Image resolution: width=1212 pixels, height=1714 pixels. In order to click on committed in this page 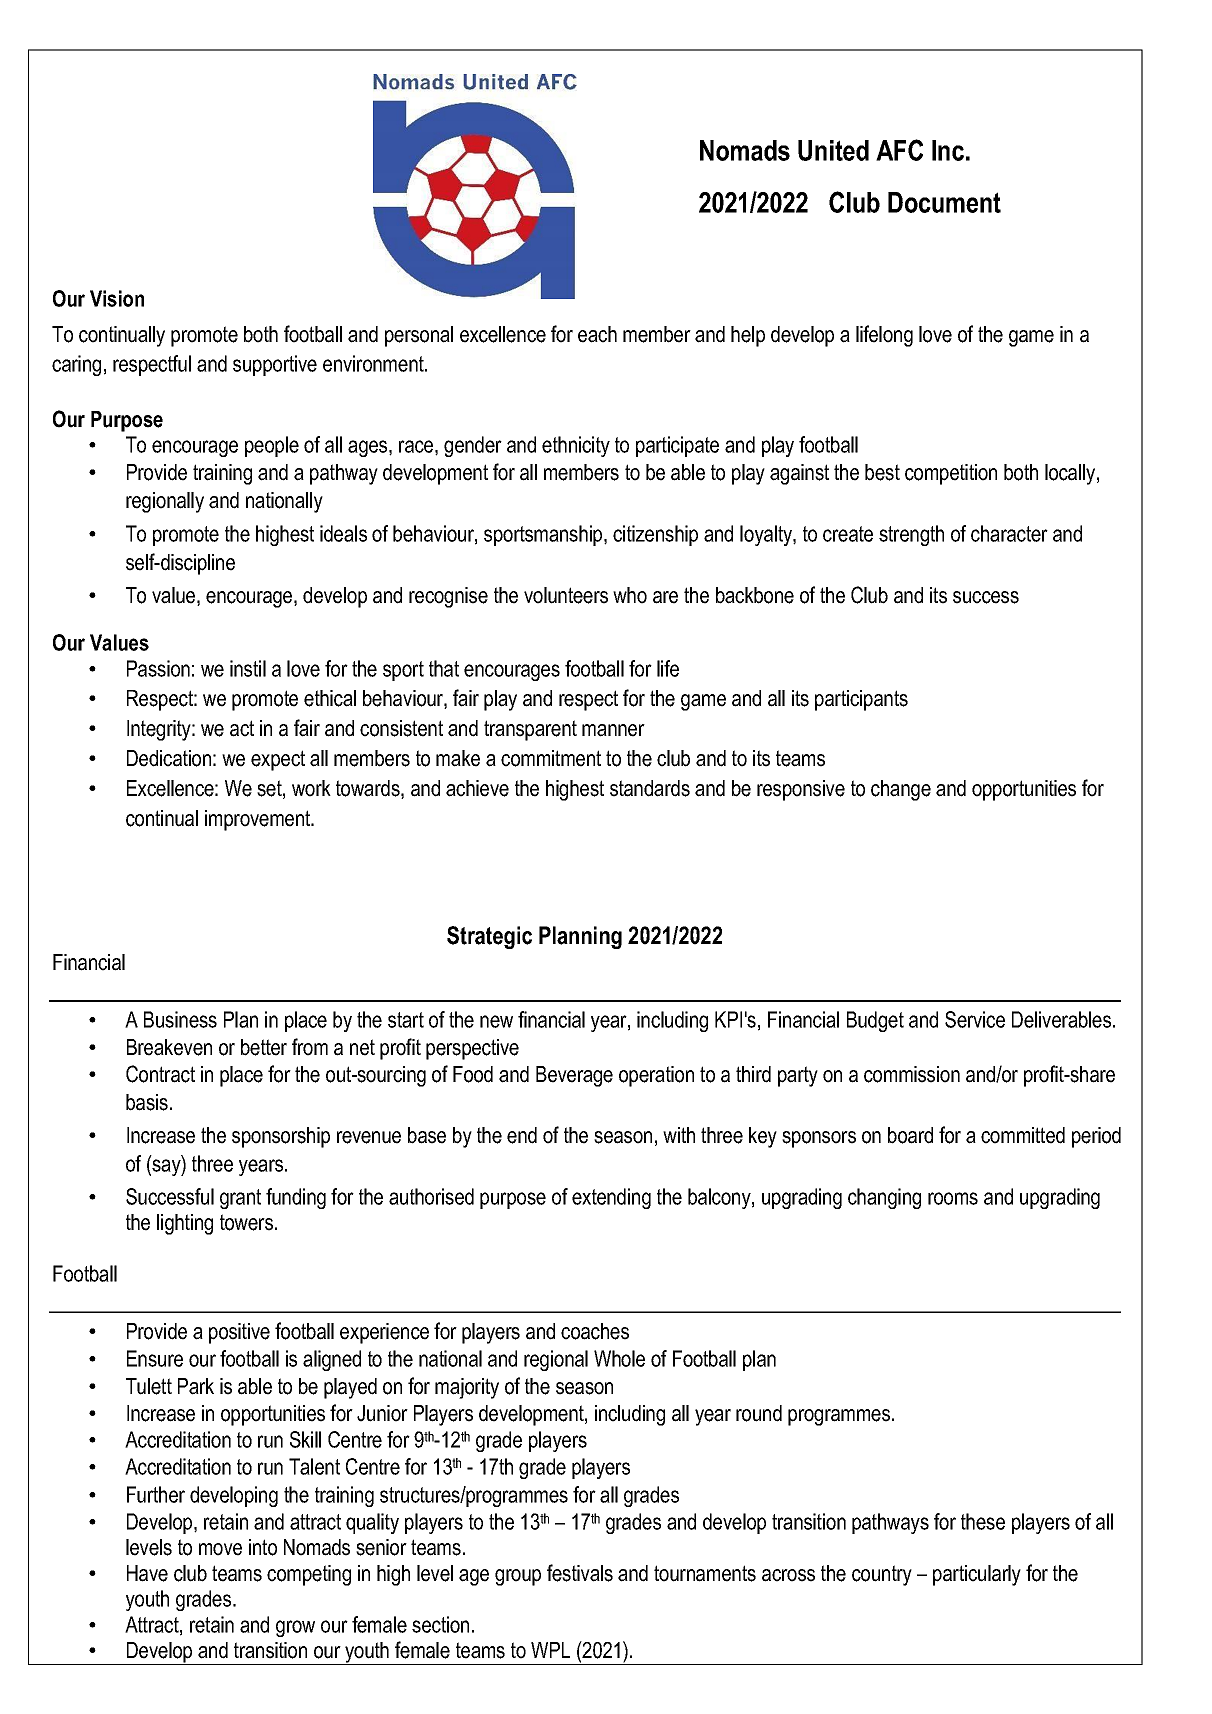, I will do `click(1023, 1135)`.
